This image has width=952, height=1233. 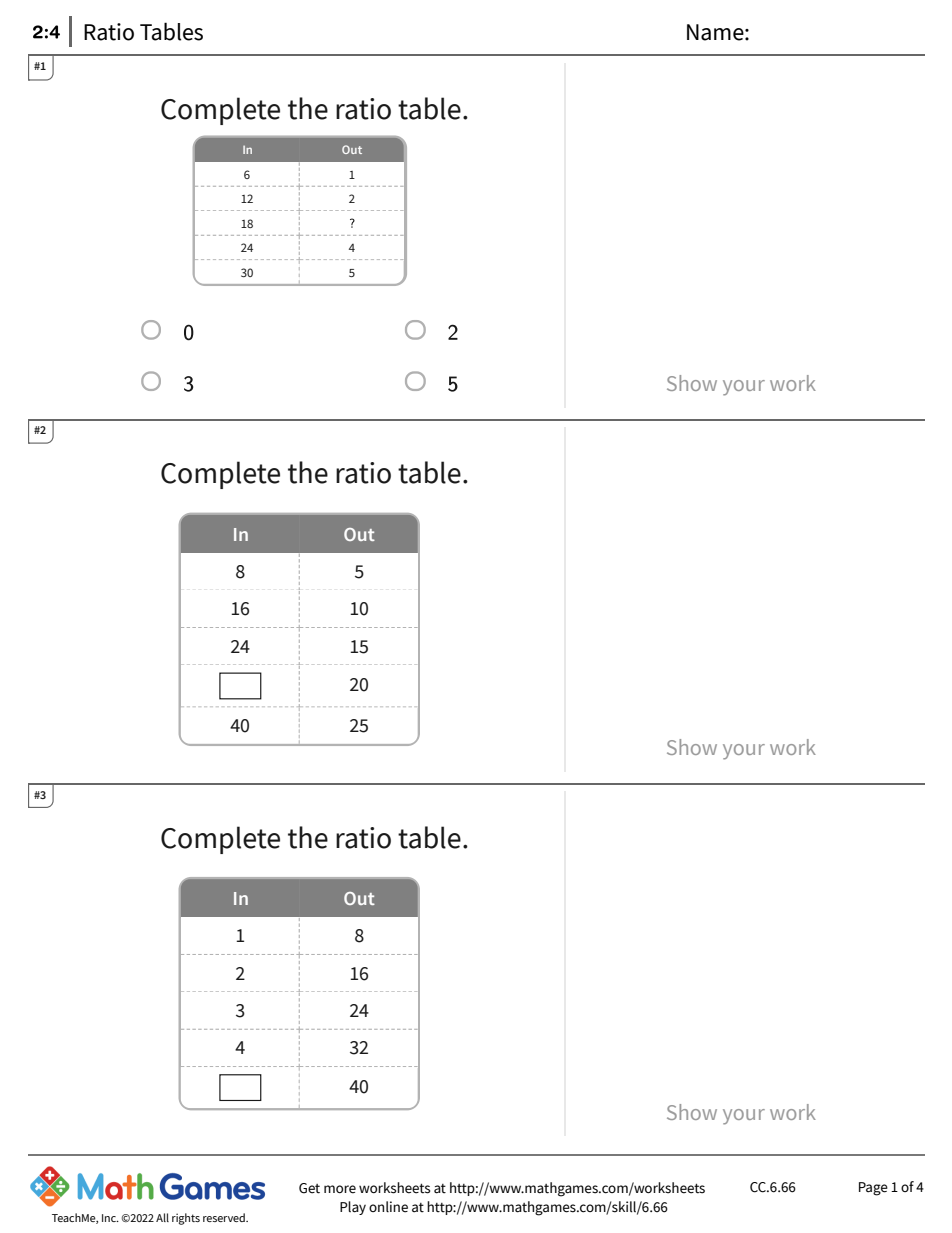 What do you see at coordinates (353, 1208) in the image?
I see `Play` at bounding box center [353, 1208].
